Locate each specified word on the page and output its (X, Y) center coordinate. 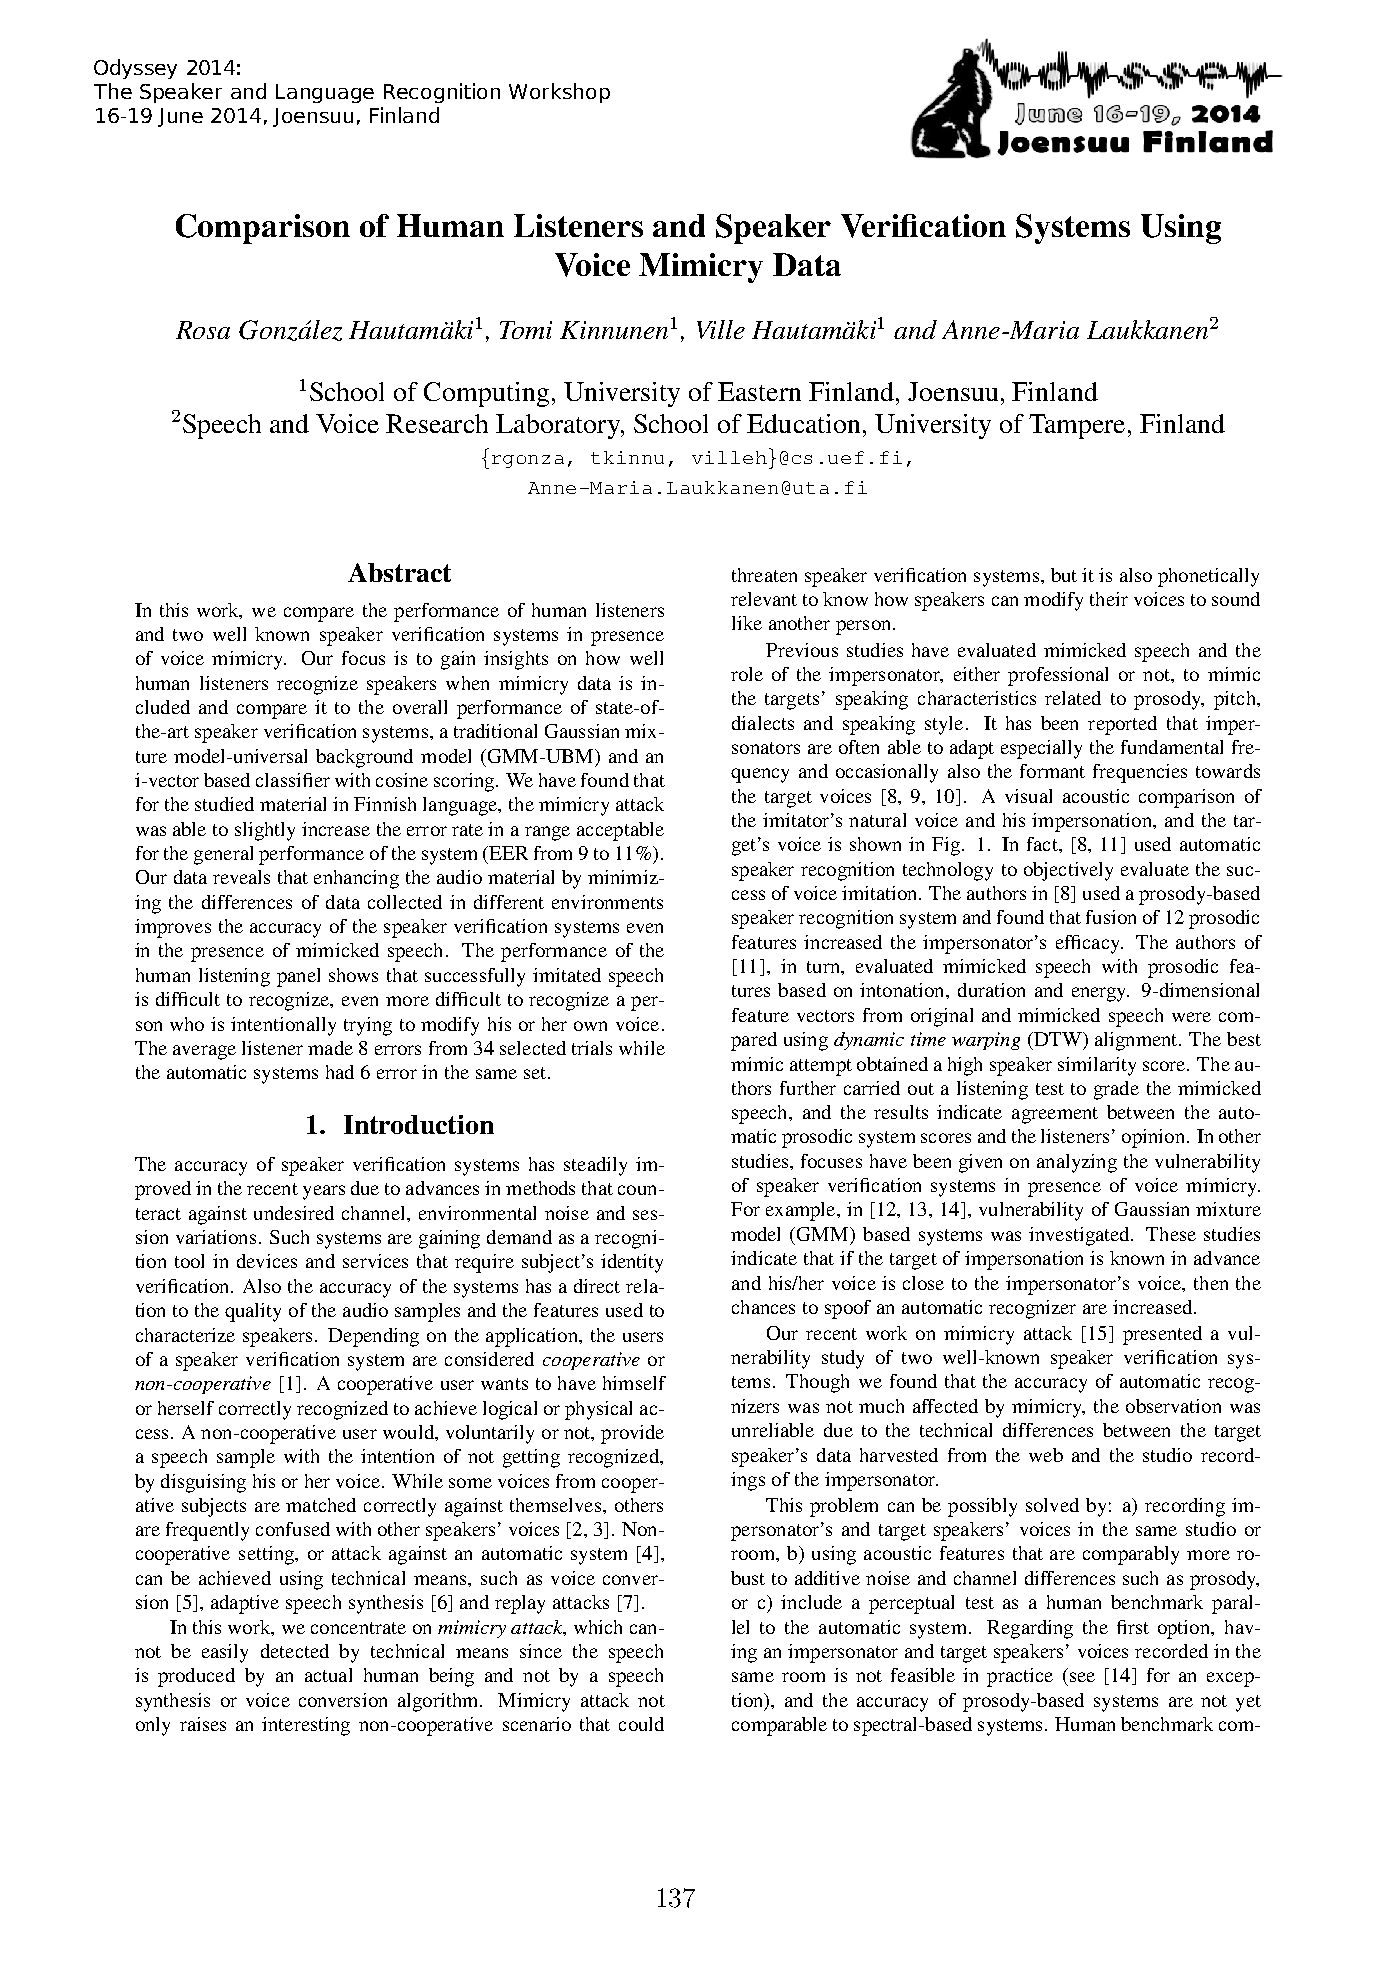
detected (295, 1651)
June (180, 117)
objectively (1068, 871)
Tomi (526, 330)
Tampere (1077, 426)
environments (607, 902)
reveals (241, 877)
